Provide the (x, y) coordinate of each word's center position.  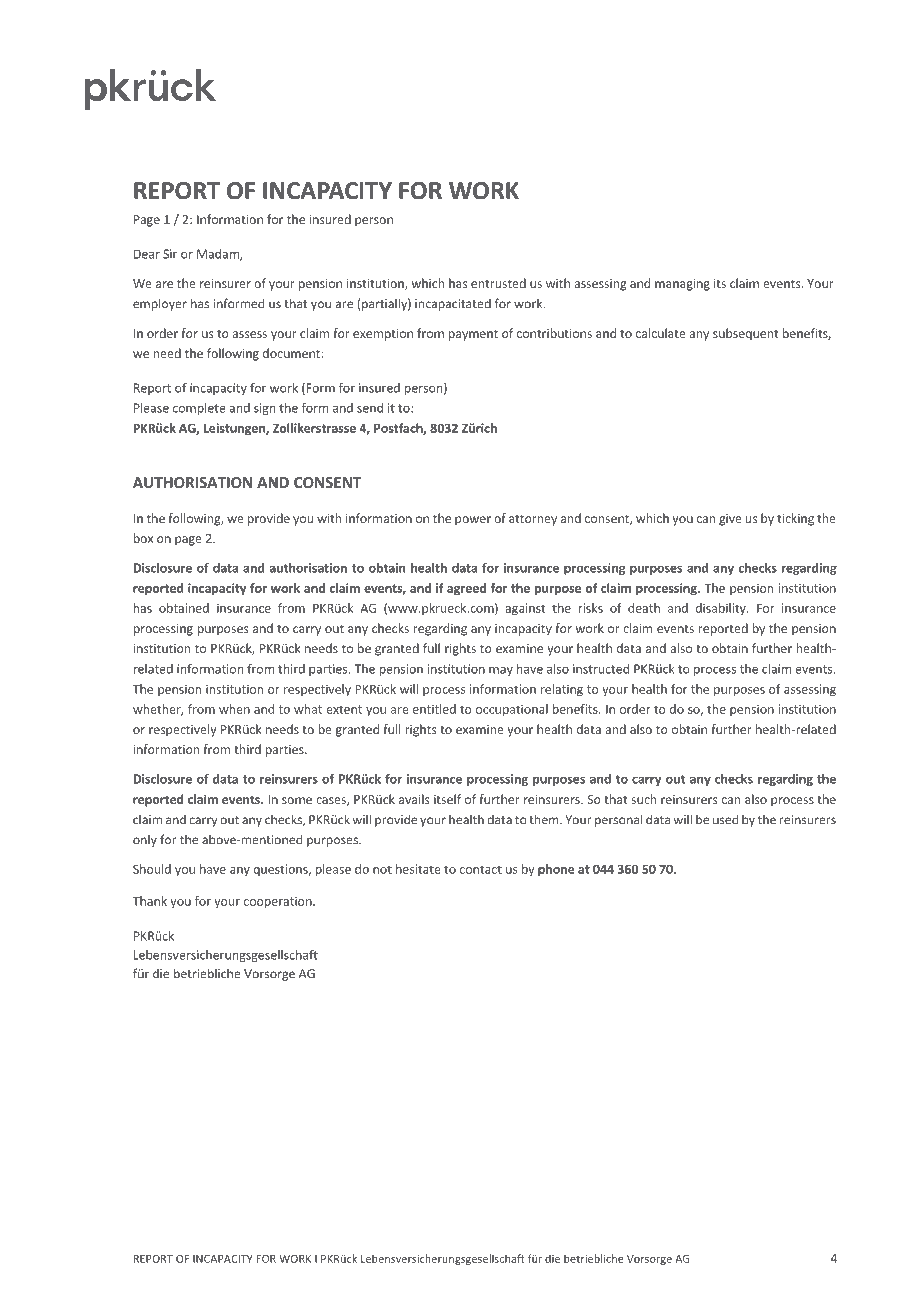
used (725, 819)
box (143, 538)
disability (722, 609)
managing (682, 285)
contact (481, 869)
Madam (219, 255)
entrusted (498, 283)
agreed (466, 589)
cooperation (279, 902)
